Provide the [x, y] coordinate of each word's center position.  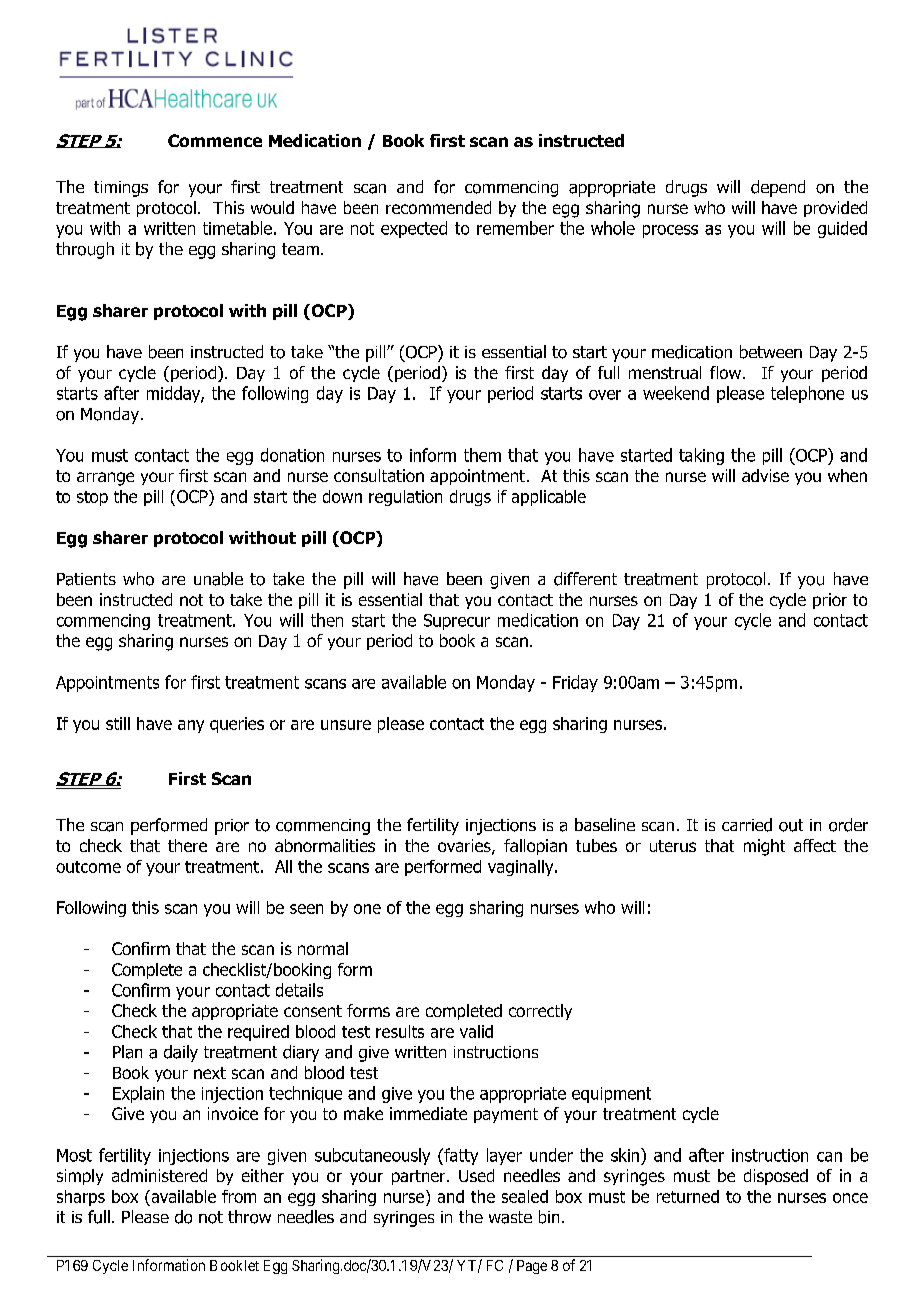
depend [778, 188]
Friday [575, 683]
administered [159, 1175]
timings [121, 189]
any [191, 726]
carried [747, 825]
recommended [438, 207]
